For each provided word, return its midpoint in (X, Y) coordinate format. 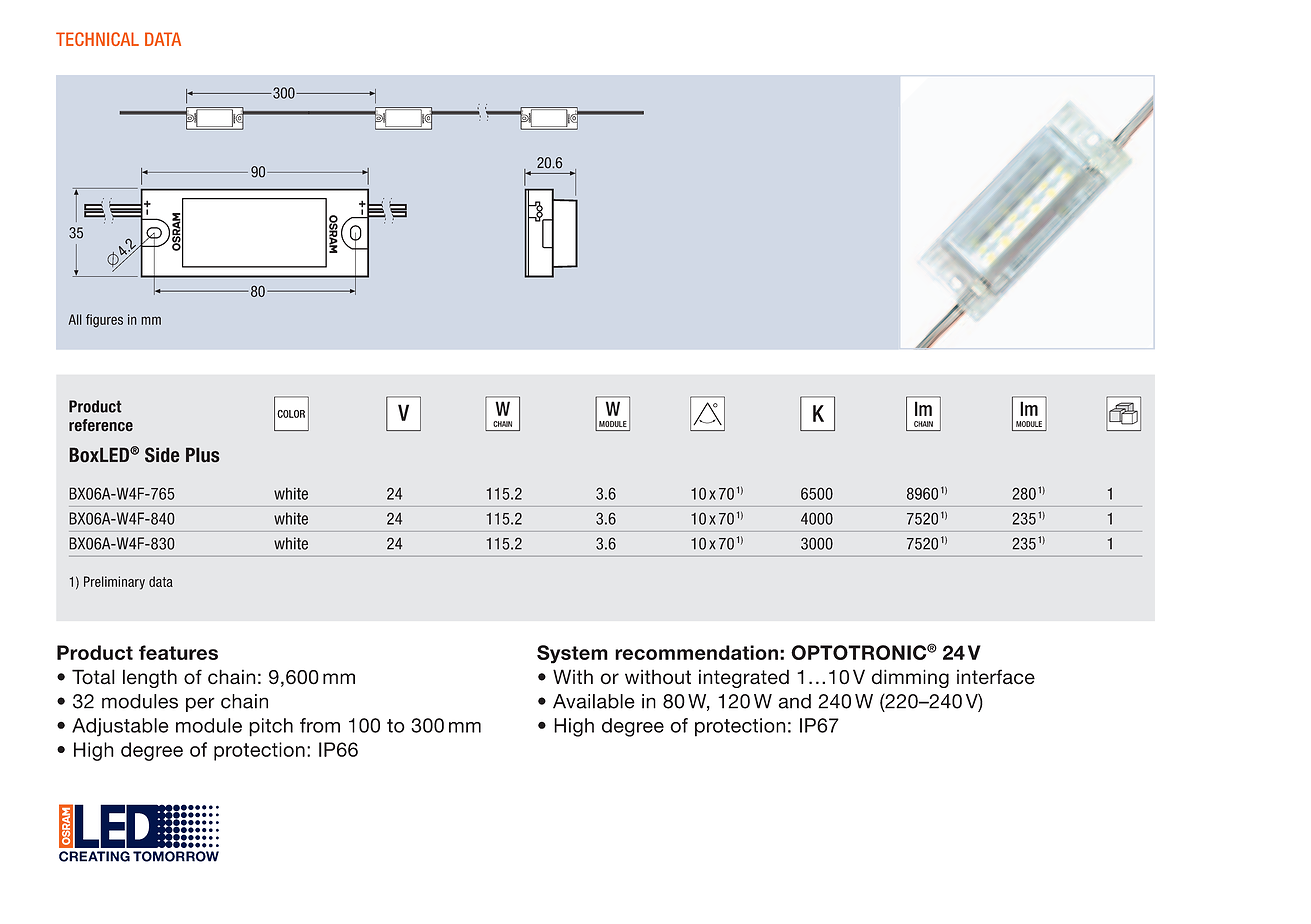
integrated (744, 678)
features (178, 652)
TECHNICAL (97, 39)
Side (162, 455)
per (200, 704)
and (794, 701)
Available (594, 701)
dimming (910, 678)
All (75, 319)
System (572, 654)
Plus (203, 455)
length (150, 678)
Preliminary (114, 583)
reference (101, 425)
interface (996, 677)
